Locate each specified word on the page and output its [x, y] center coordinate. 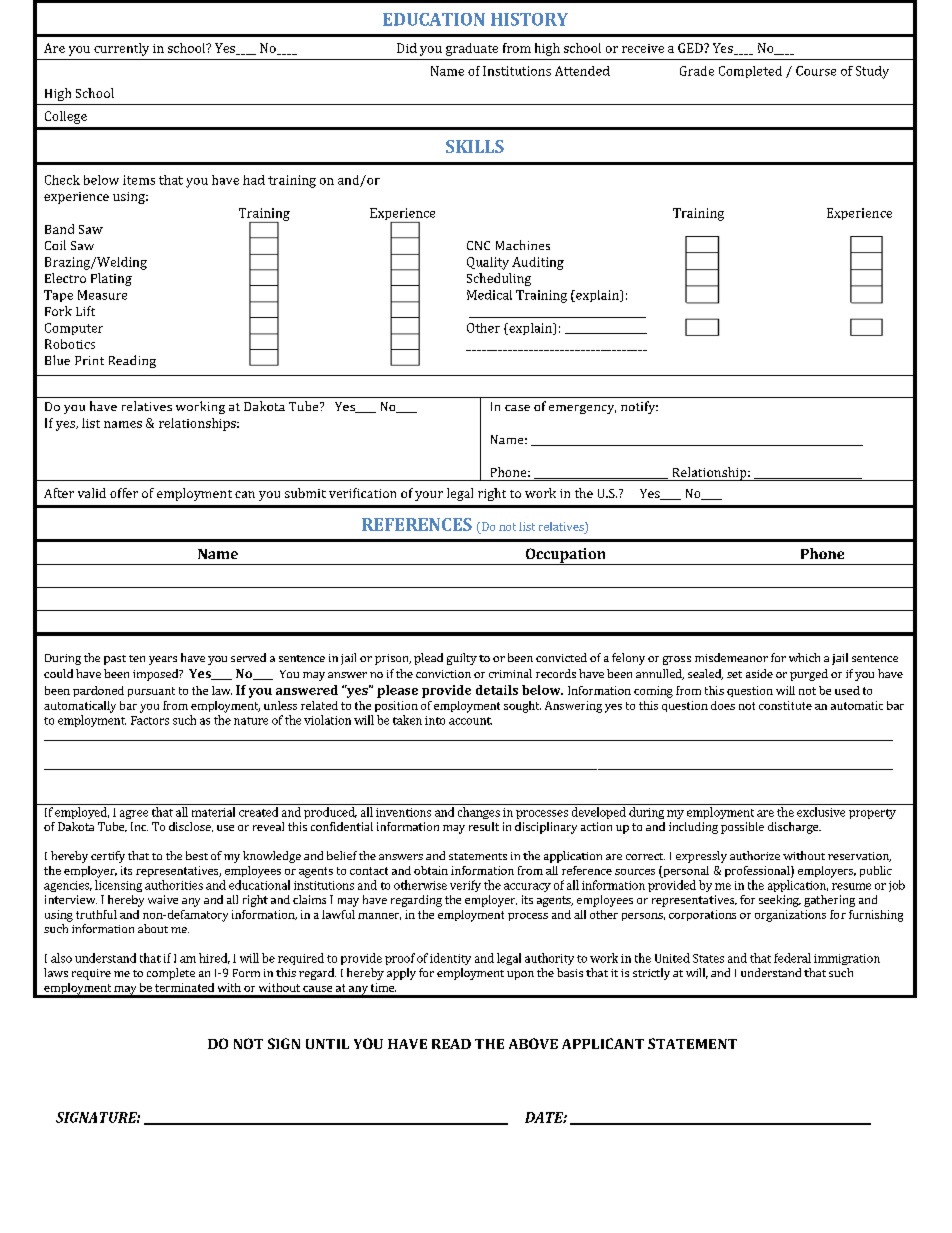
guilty [462, 659]
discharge [794, 828]
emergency [582, 409]
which [804, 657]
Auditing [538, 263]
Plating [111, 279]
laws [56, 972]
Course [816, 71]
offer [124, 493]
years [163, 660]
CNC [478, 245]
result [484, 826]
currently [121, 49]
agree [134, 814]
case [517, 408]
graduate [472, 49]
